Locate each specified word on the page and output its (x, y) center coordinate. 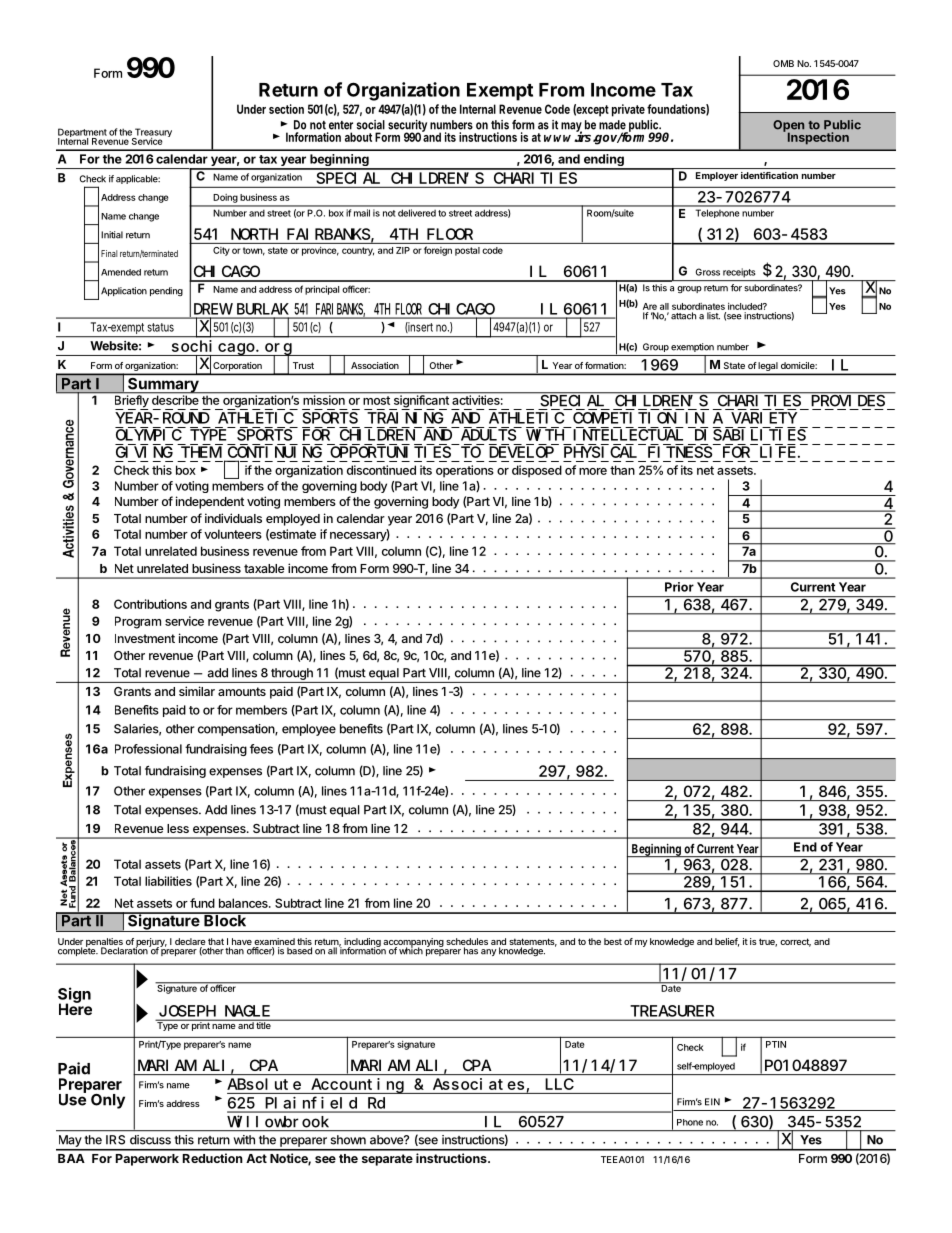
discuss (150, 1140)
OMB (783, 63)
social (371, 125)
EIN (712, 1102)
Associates (478, 1084)
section (286, 109)
